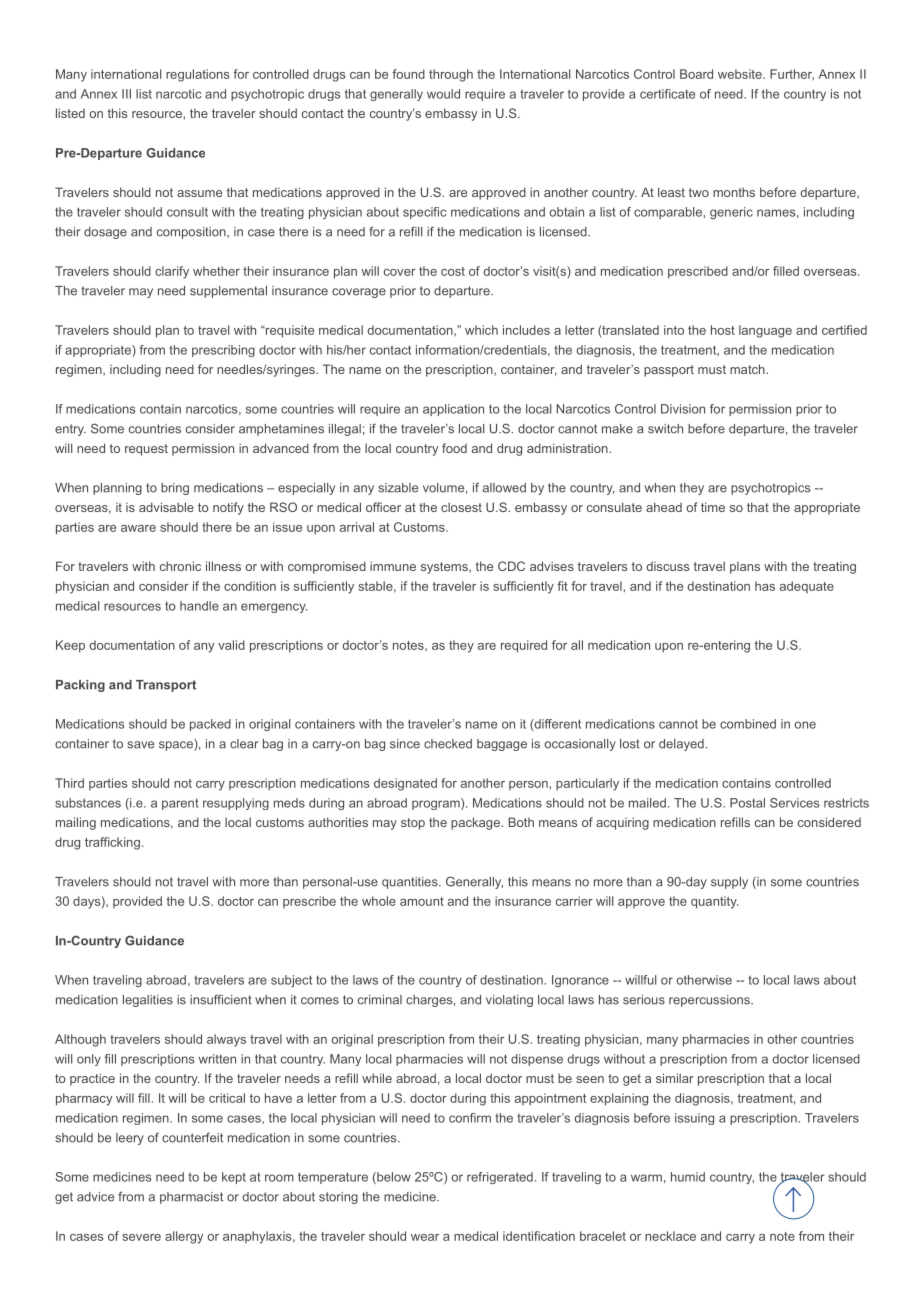  I want to click on bring, so click(175, 489).
